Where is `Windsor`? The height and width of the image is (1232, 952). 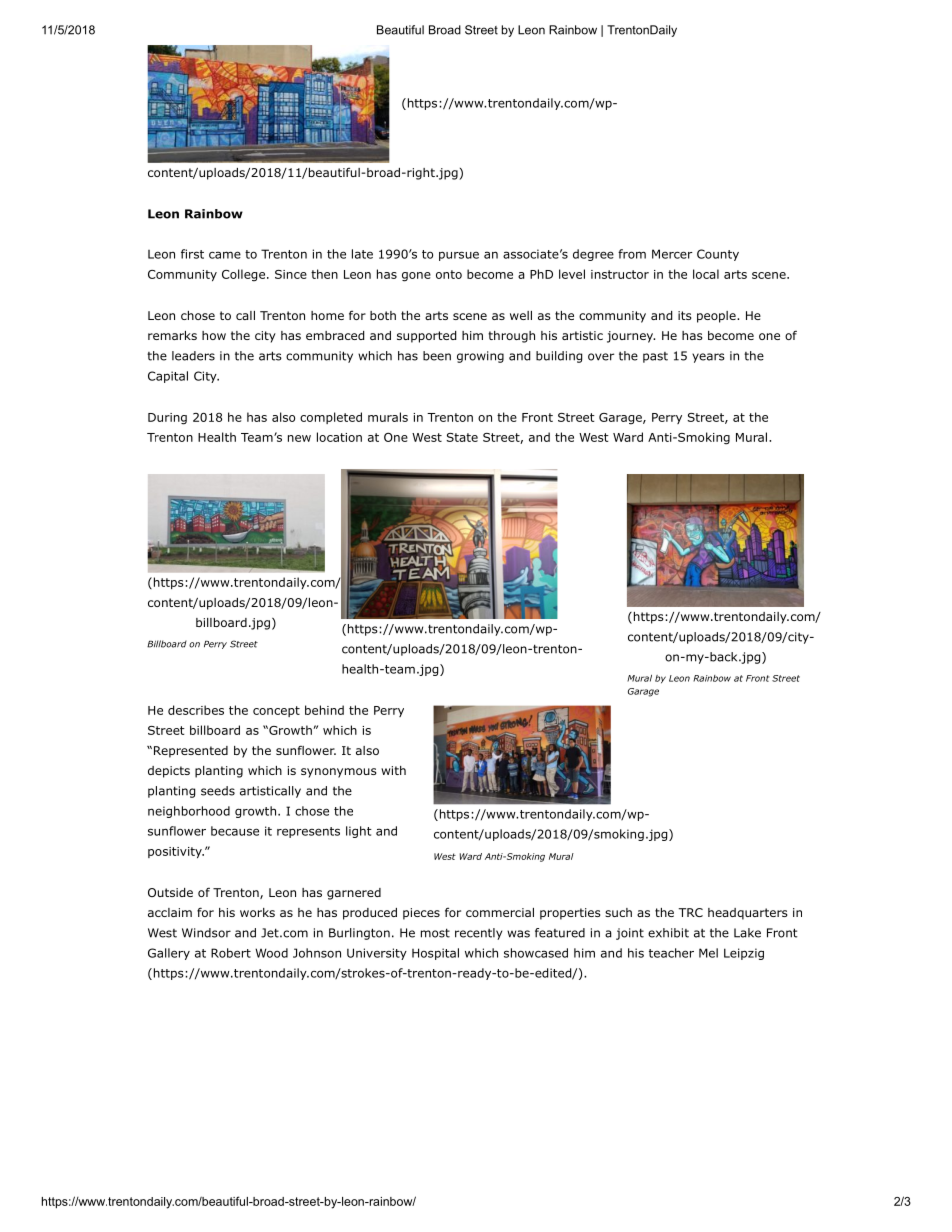
Windsor is located at coordinates (206, 933).
